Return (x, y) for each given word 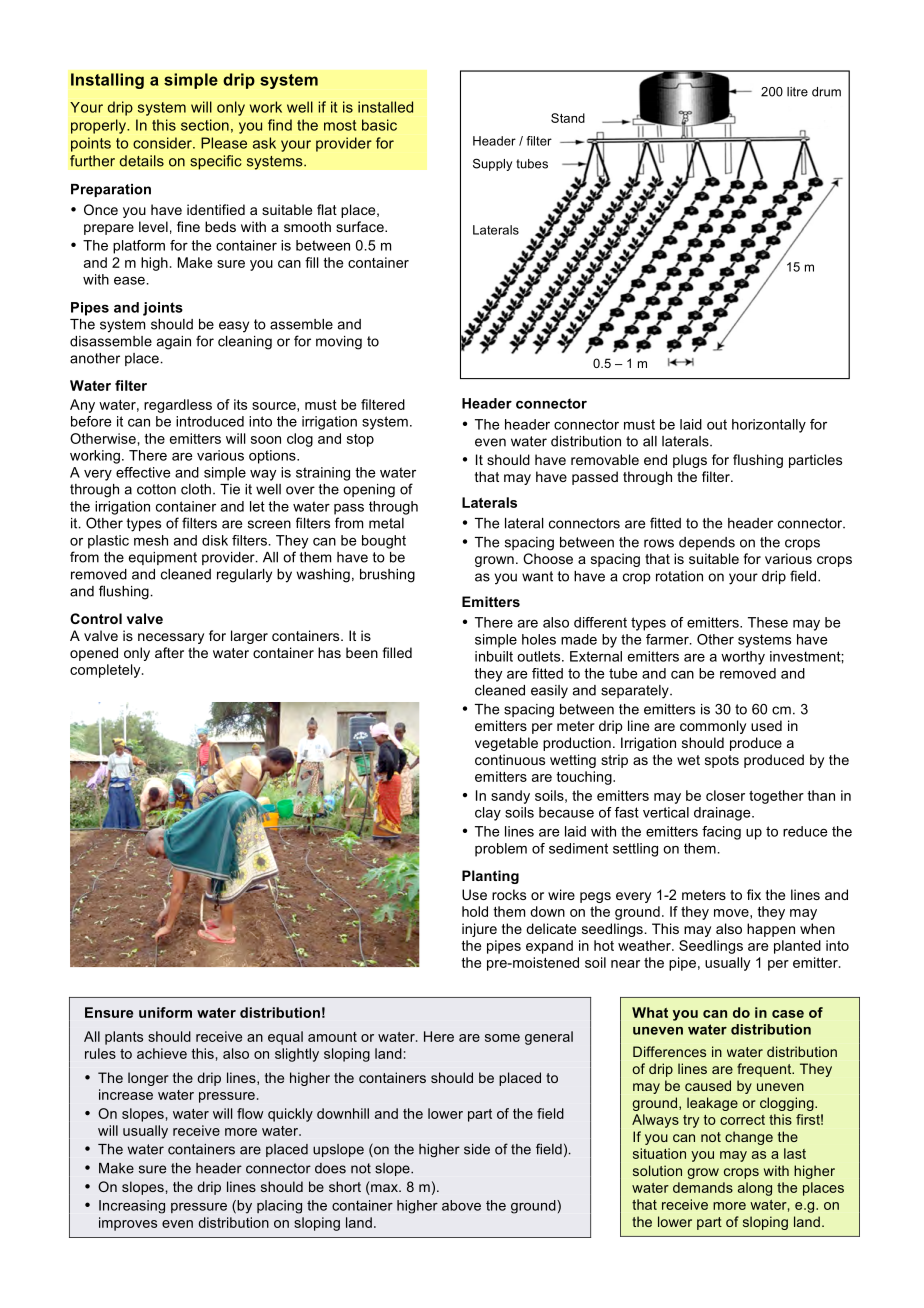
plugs (690, 461)
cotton (156, 489)
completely (106, 671)
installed (385, 107)
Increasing (132, 1207)
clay (488, 814)
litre (797, 92)
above (461, 1205)
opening (369, 491)
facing (721, 833)
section (205, 125)
